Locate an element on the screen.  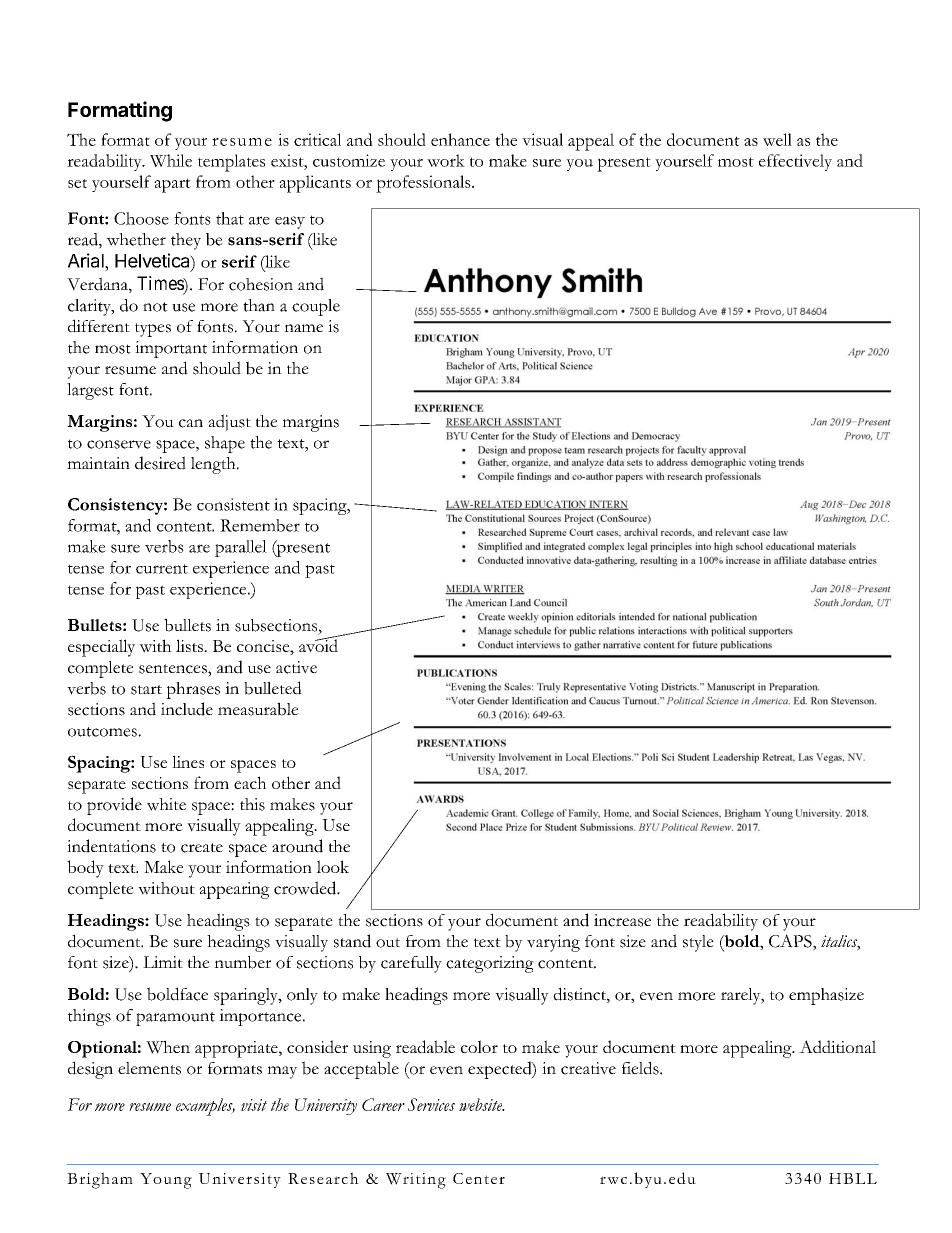
work is located at coordinates (446, 160).
